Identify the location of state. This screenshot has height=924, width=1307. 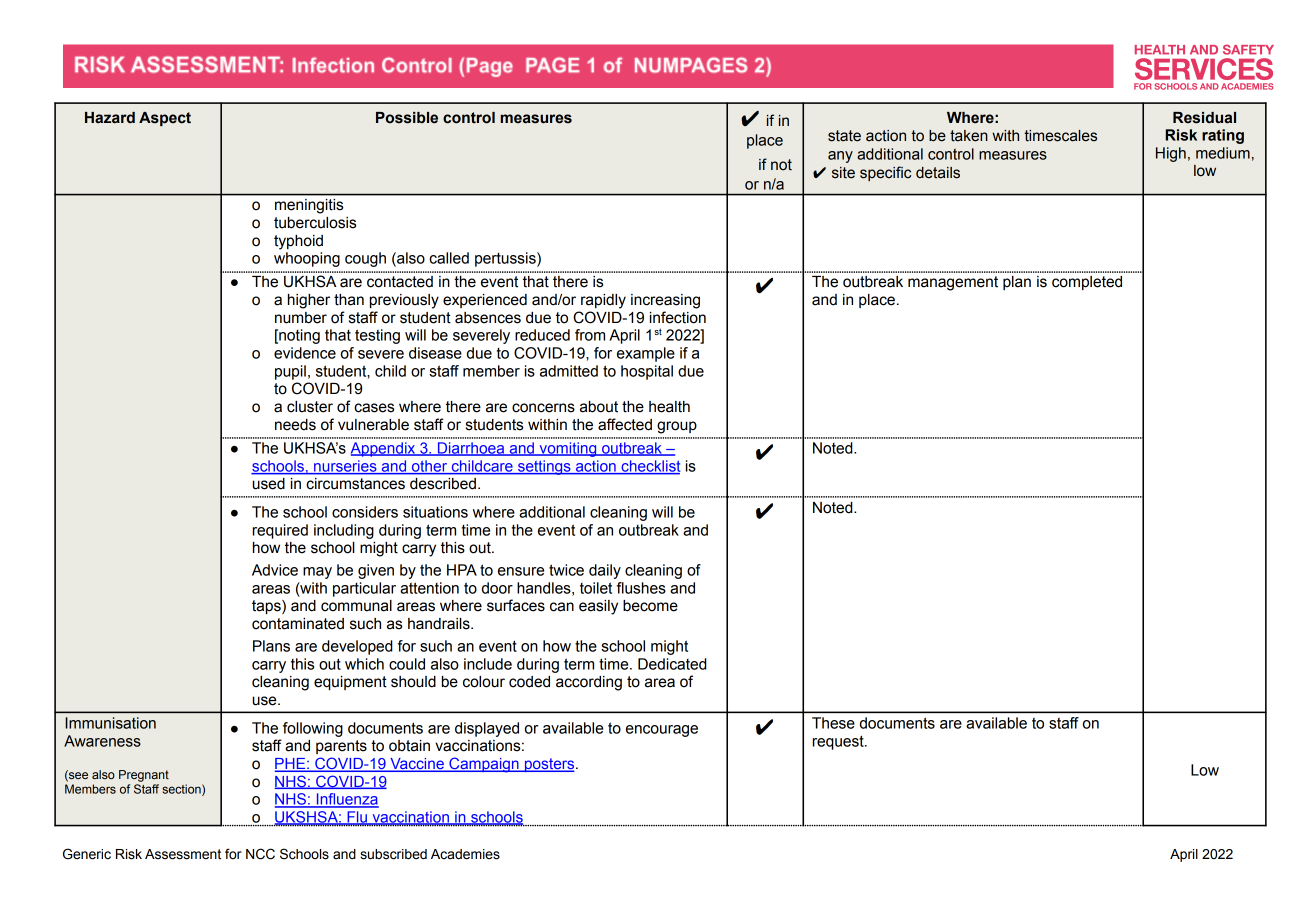
(844, 136).
